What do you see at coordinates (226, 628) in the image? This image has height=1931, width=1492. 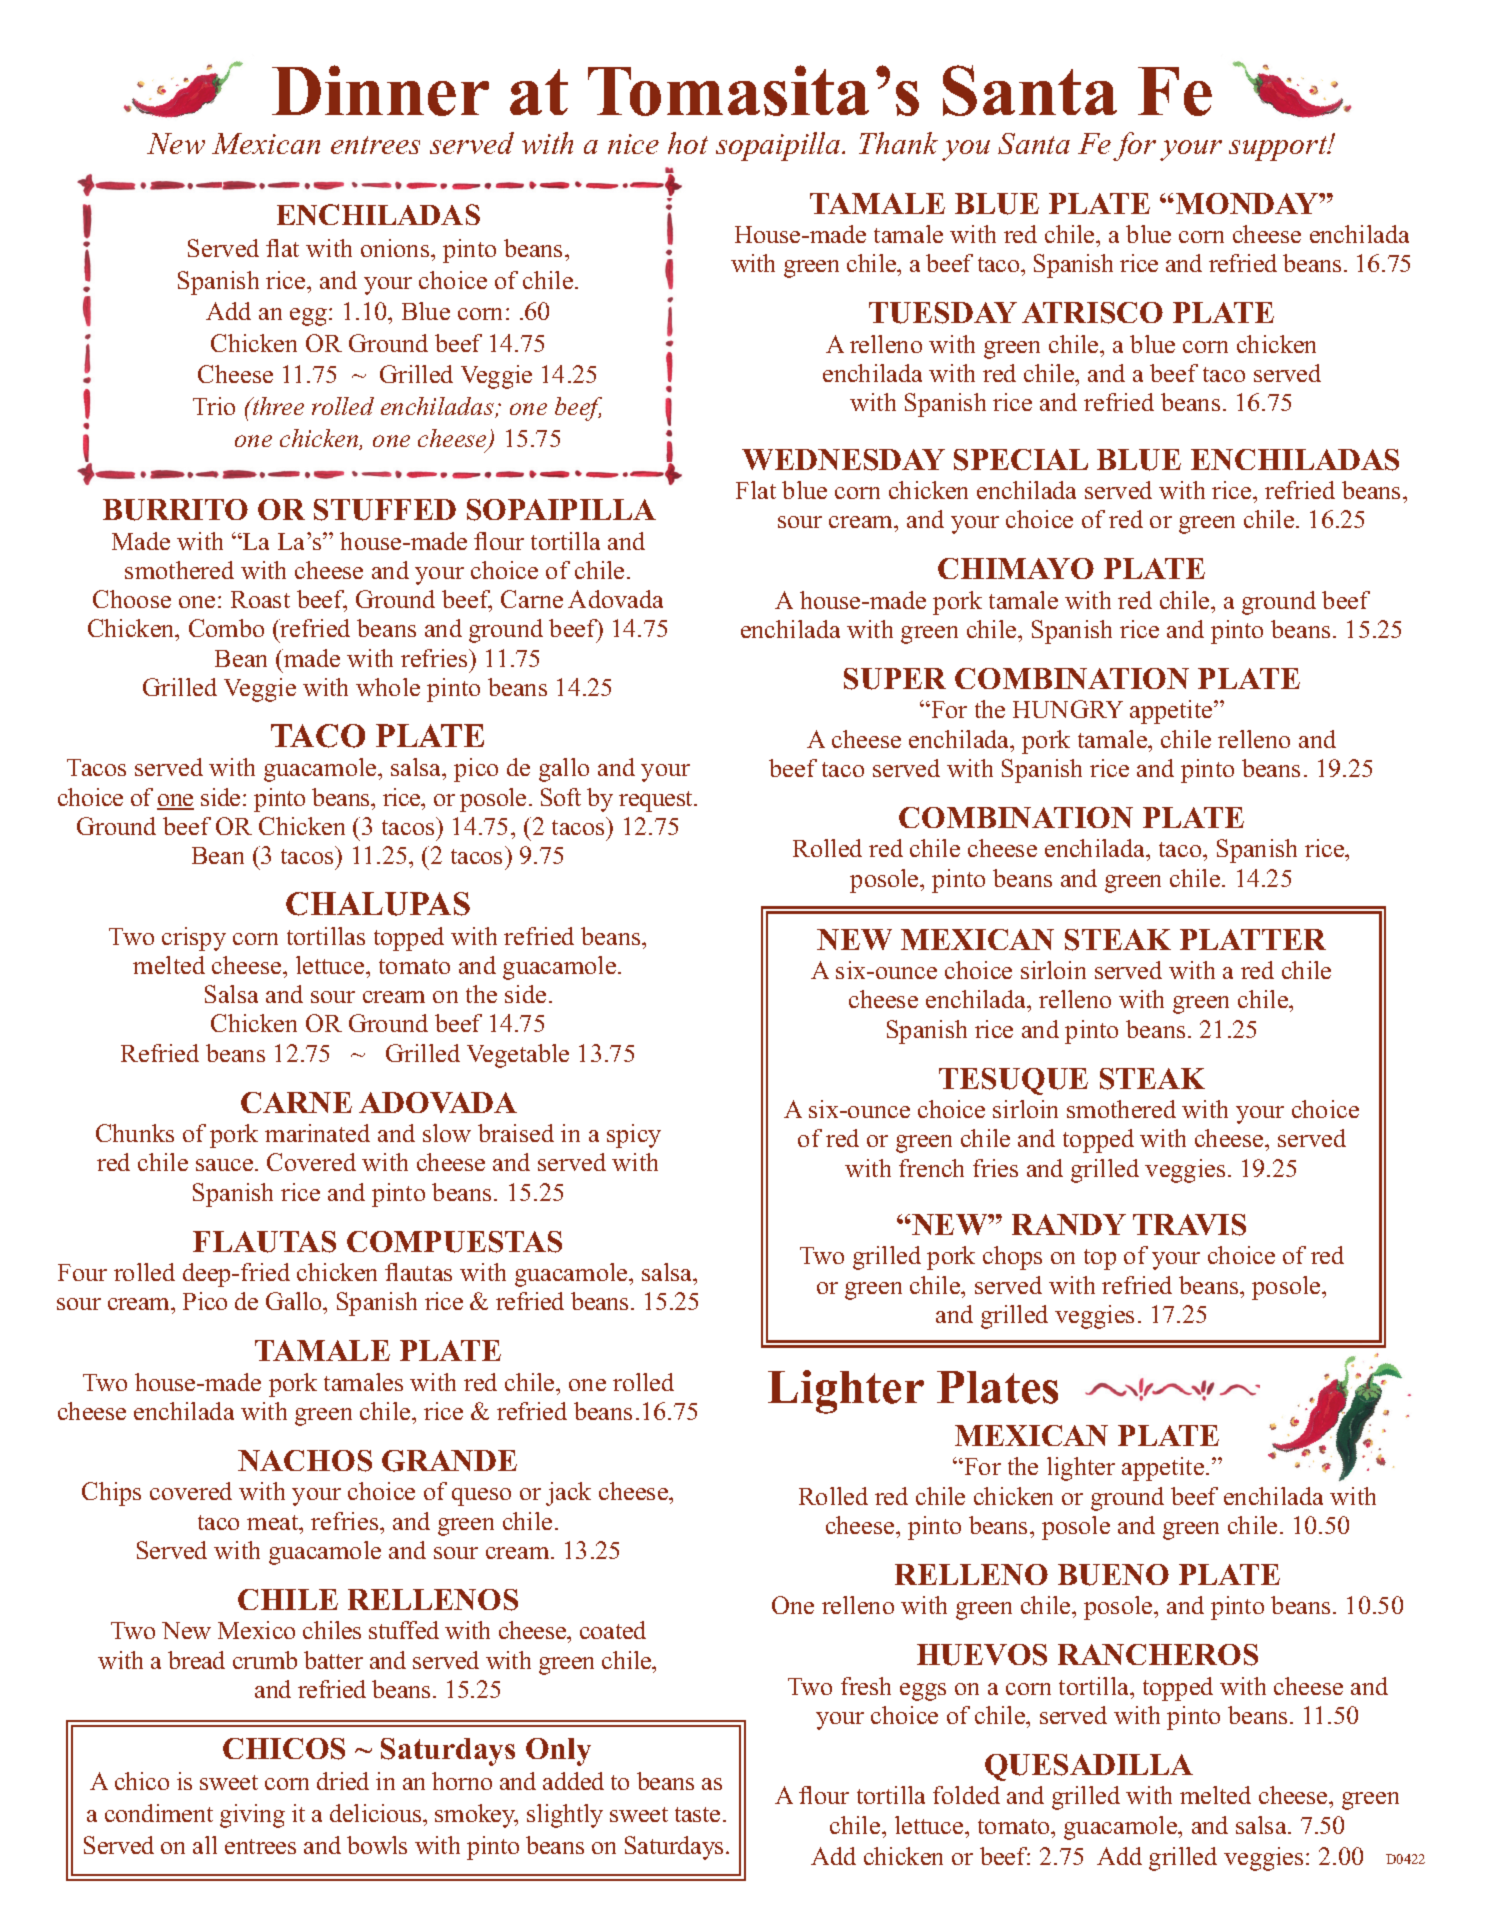 I see `Combo` at bounding box center [226, 628].
